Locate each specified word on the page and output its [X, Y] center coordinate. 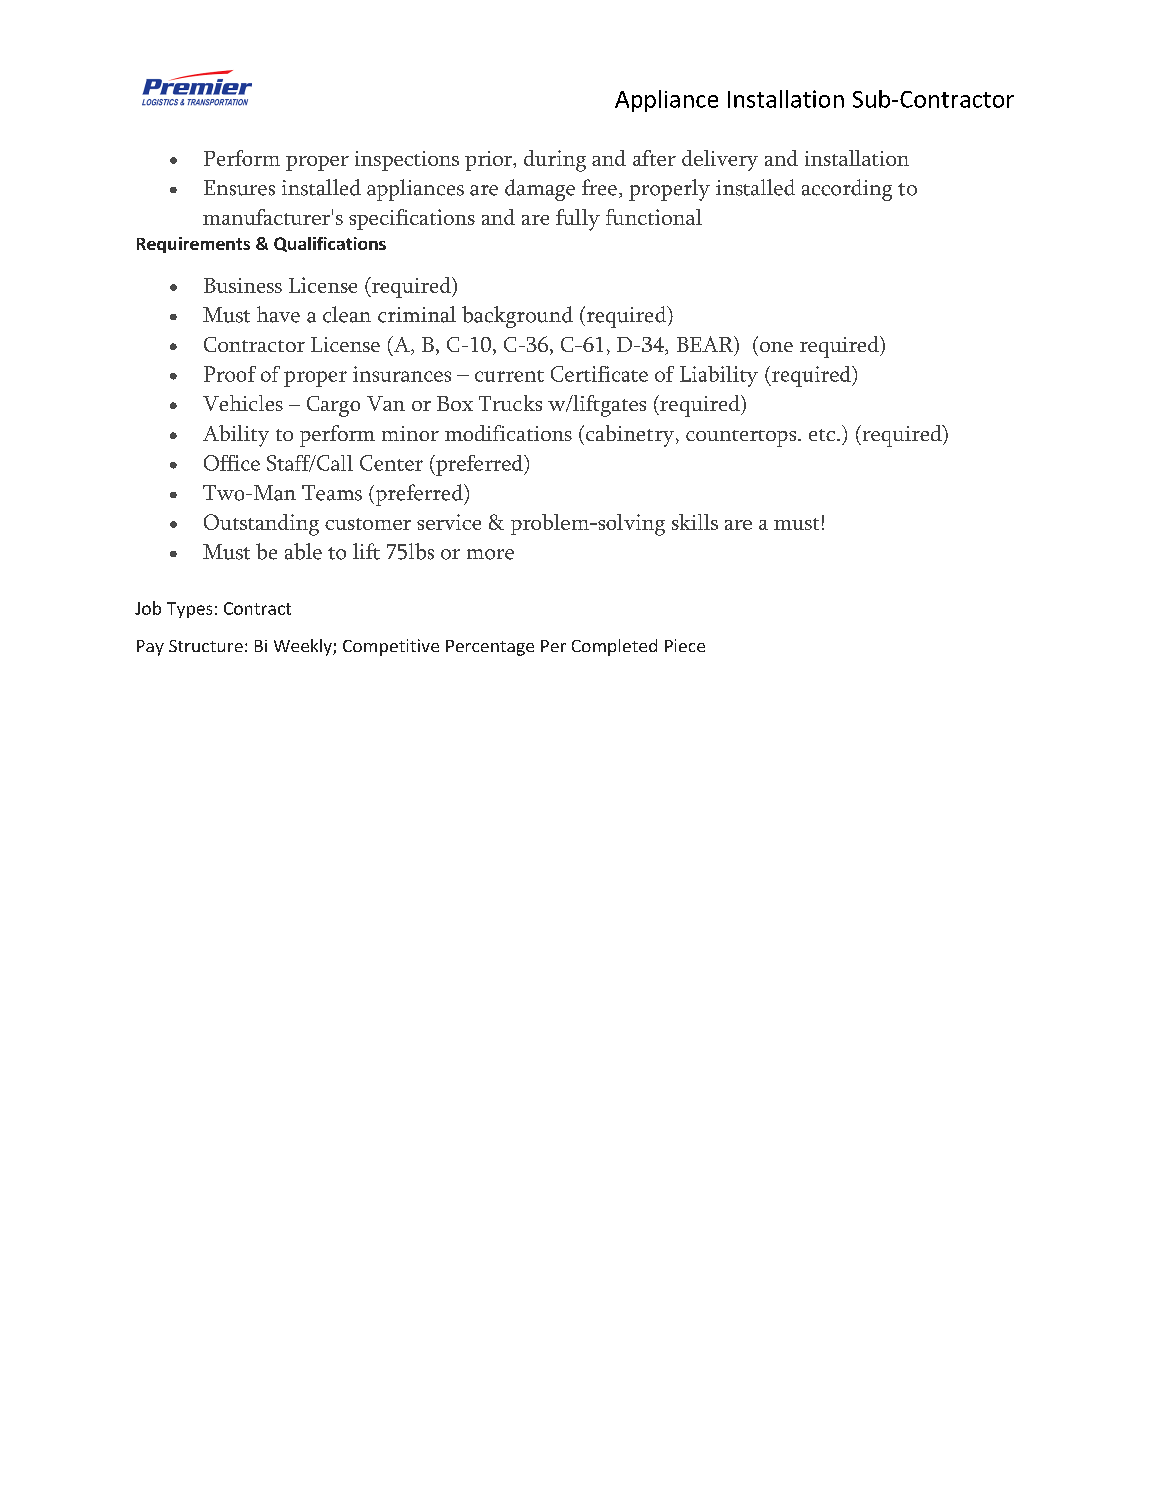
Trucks [510, 403]
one [776, 347]
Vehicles [243, 403]
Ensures [239, 188]
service [449, 522]
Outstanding [261, 525]
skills [695, 522]
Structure [206, 646]
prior [490, 161]
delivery [720, 160]
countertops [742, 438]
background [517, 317]
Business [243, 285]
